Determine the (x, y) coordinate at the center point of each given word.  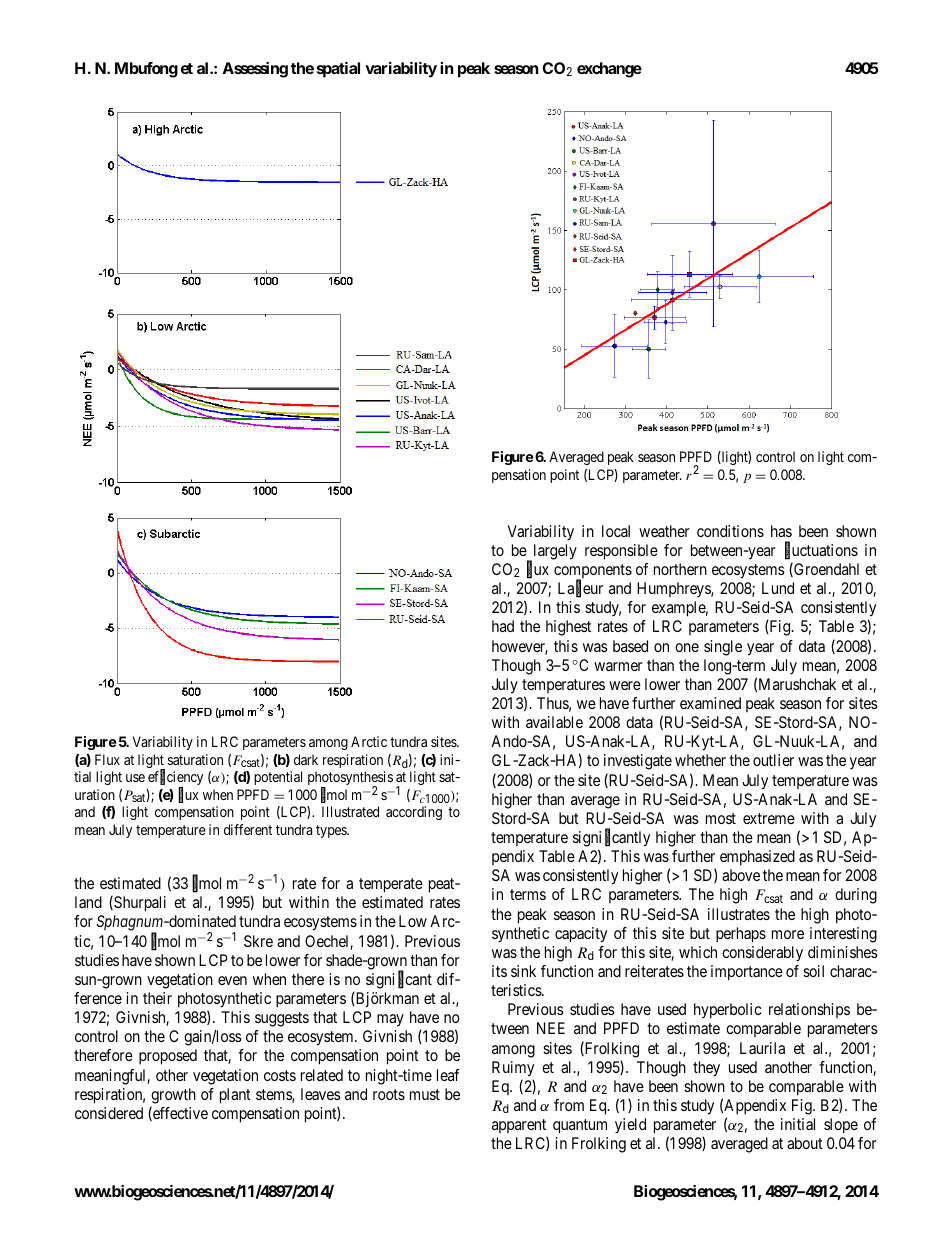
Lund (778, 588)
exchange (609, 70)
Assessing (255, 70)
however (520, 647)
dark (306, 759)
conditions (730, 531)
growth (173, 1096)
